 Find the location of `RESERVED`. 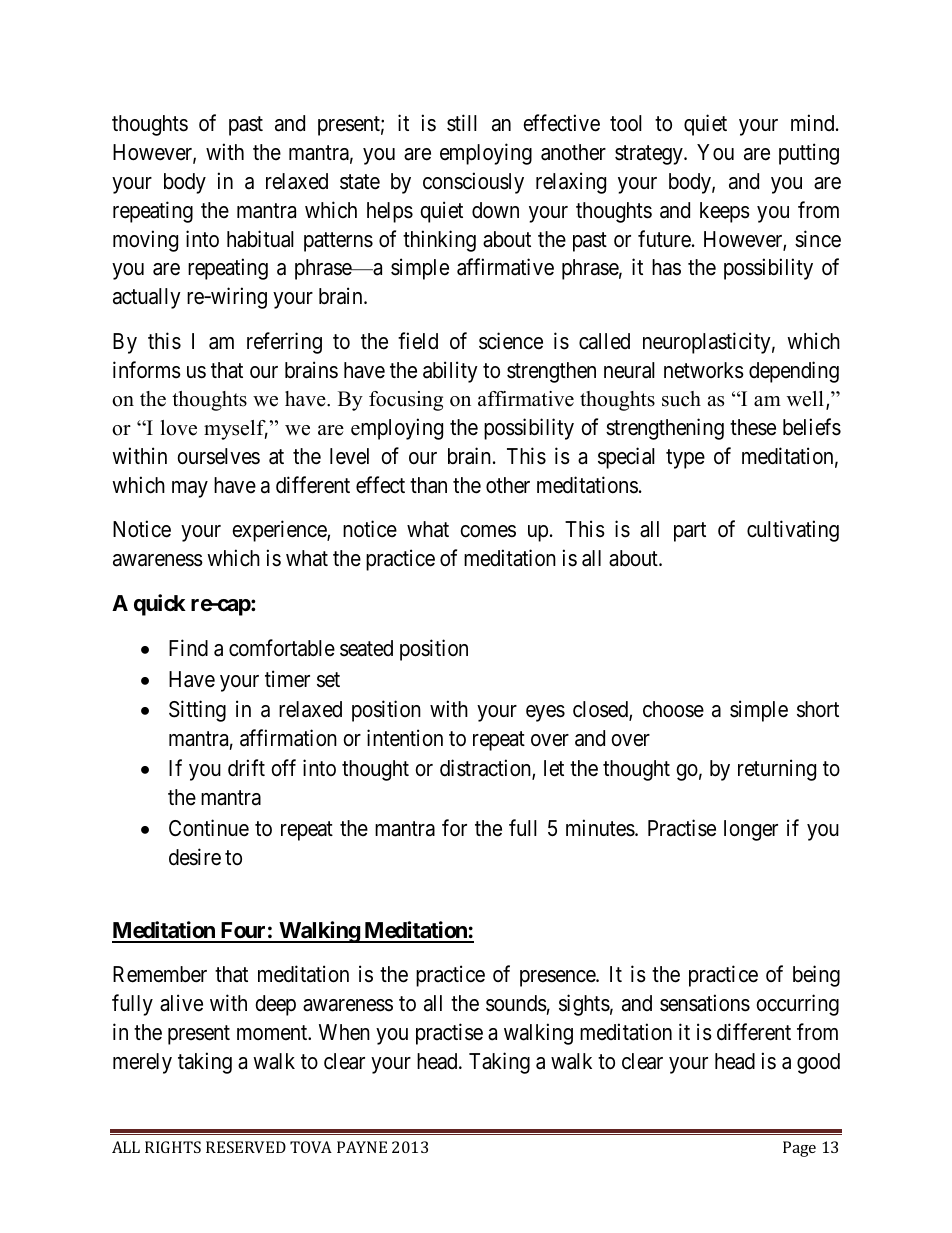

RESERVED is located at coordinates (246, 1147).
